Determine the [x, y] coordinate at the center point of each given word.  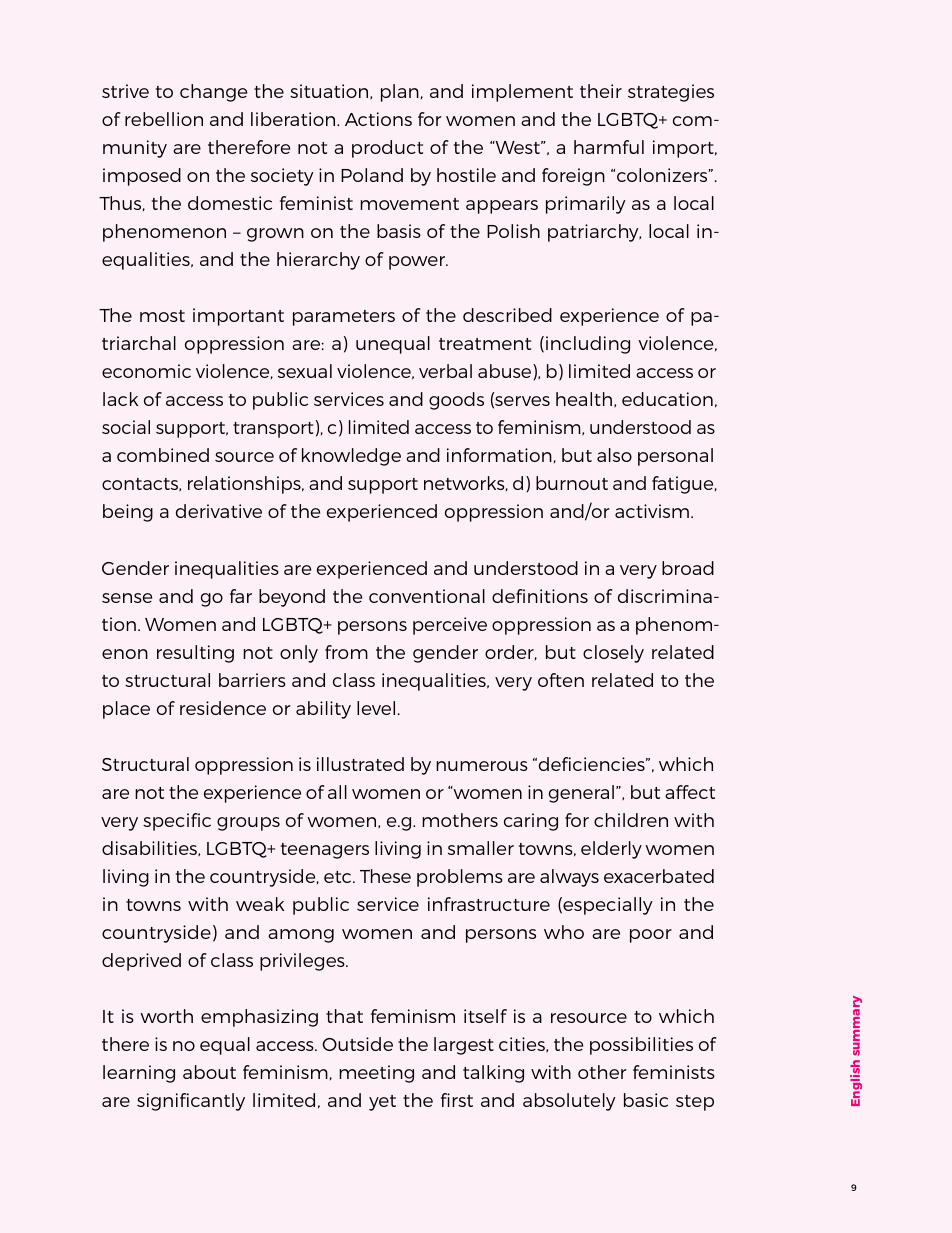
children [631, 820]
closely [613, 654]
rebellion [164, 119]
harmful [609, 147]
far [241, 596]
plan [400, 93]
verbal [445, 371]
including [588, 345]
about [209, 1072]
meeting [376, 1074]
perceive [450, 626]
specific [177, 822]
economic [146, 371]
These [385, 876]
